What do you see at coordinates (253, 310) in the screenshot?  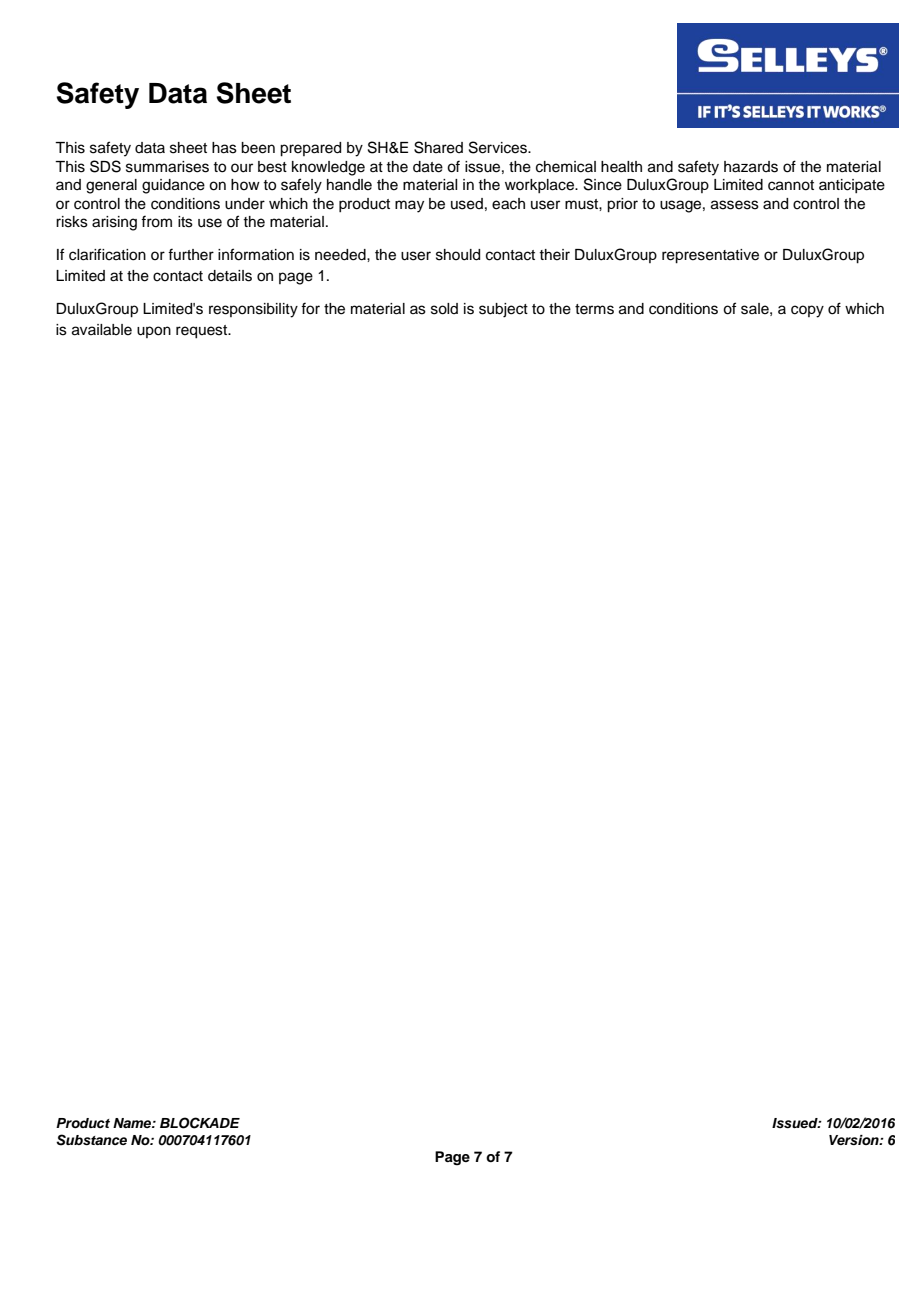 I see `responsibility` at bounding box center [253, 310].
